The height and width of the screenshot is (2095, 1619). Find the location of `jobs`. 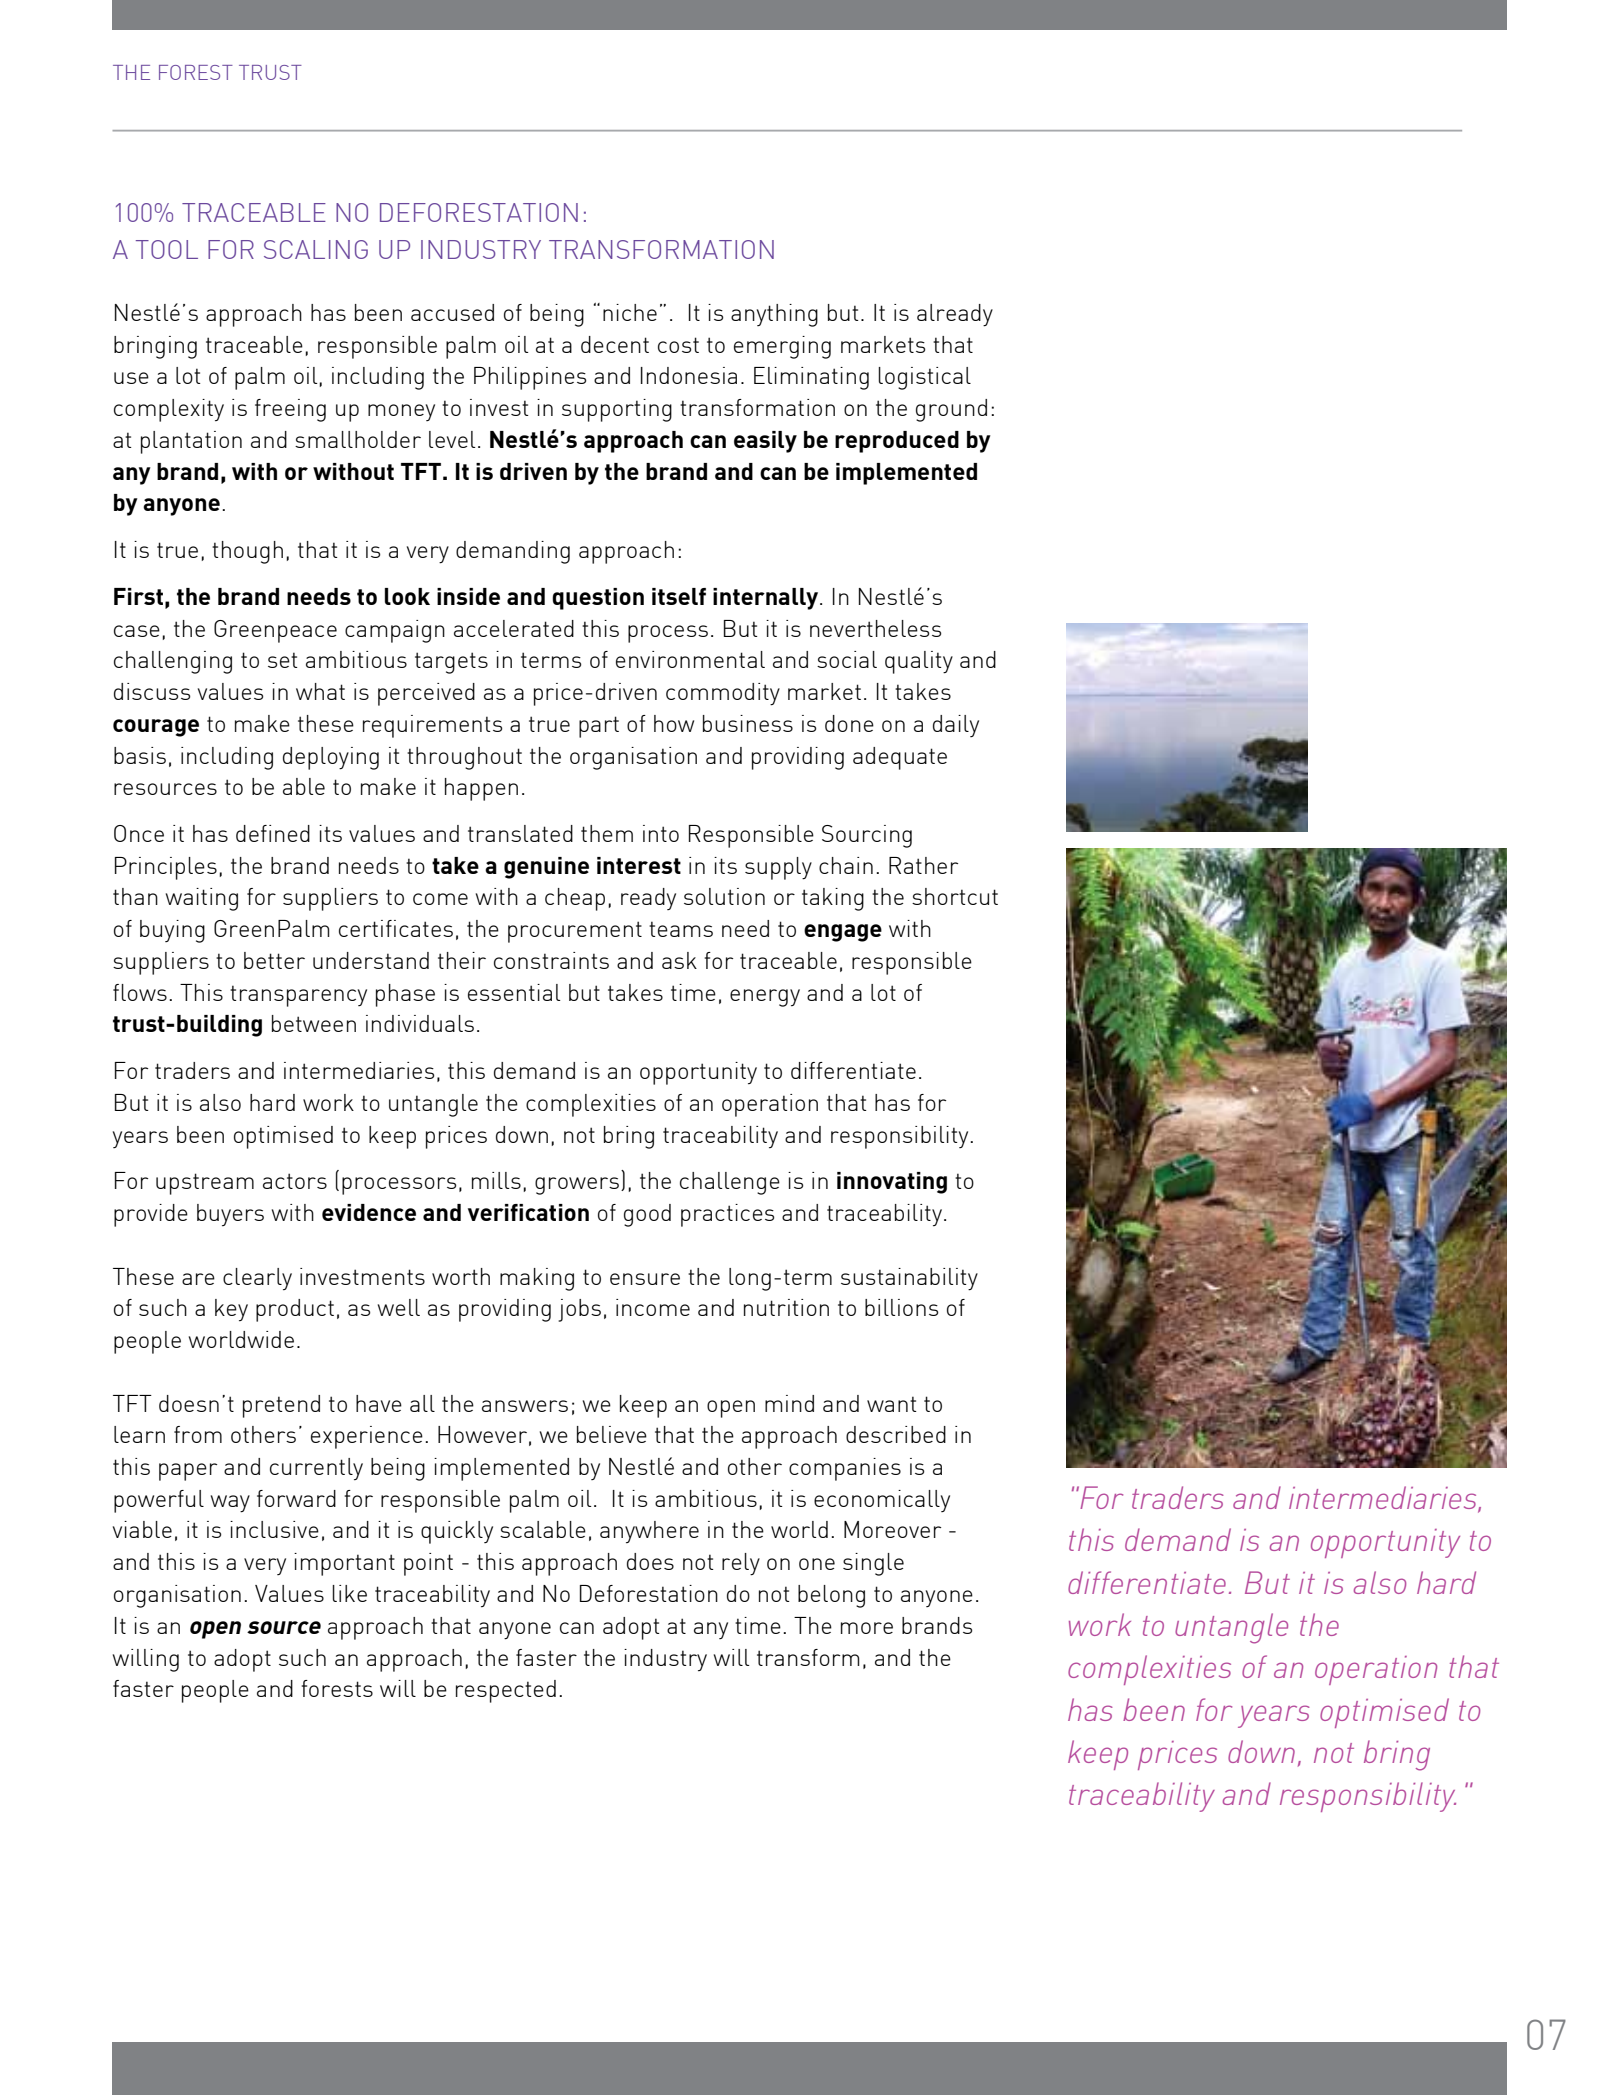

jobs is located at coordinates (579, 1310).
